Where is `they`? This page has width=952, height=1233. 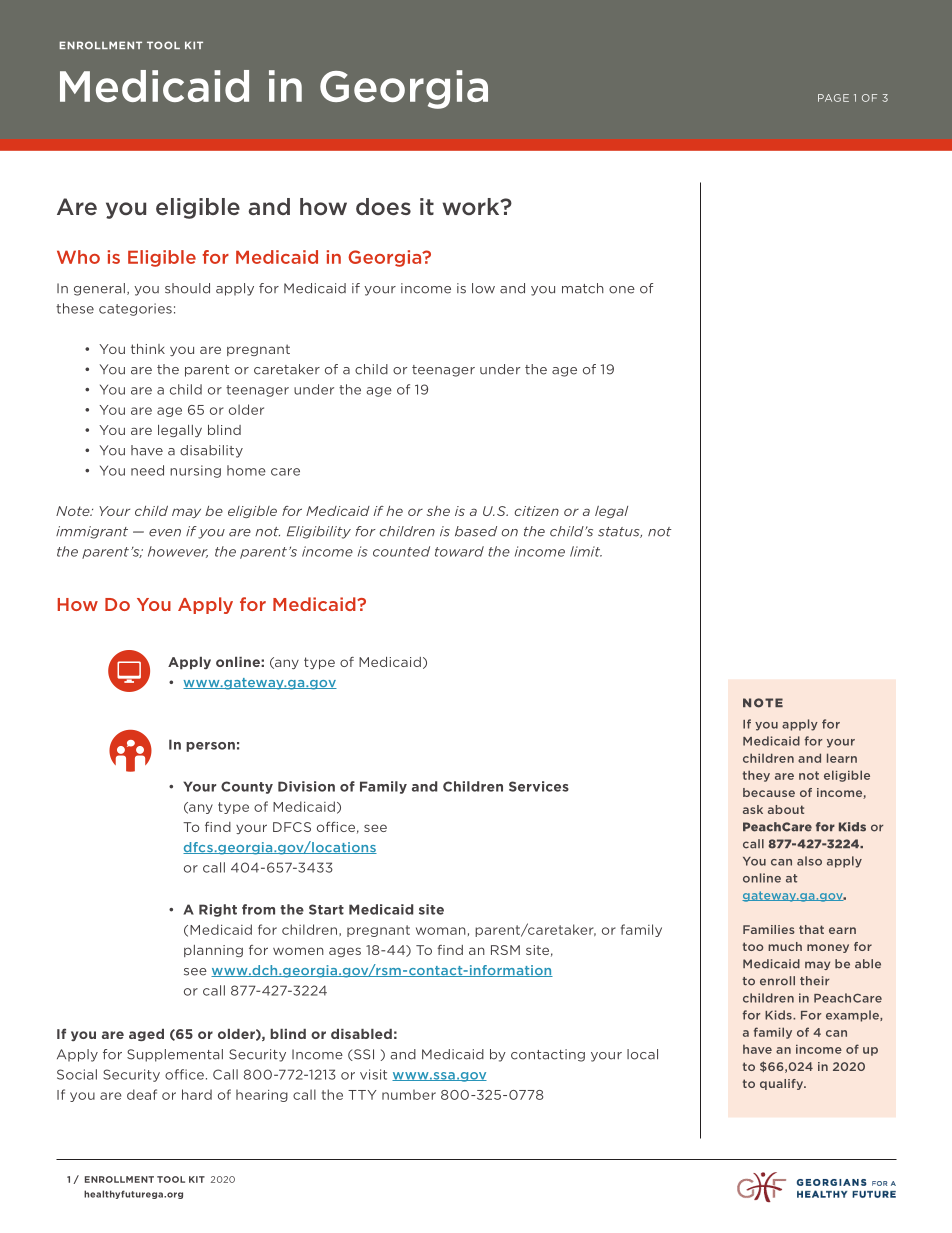
they is located at coordinates (756, 776).
